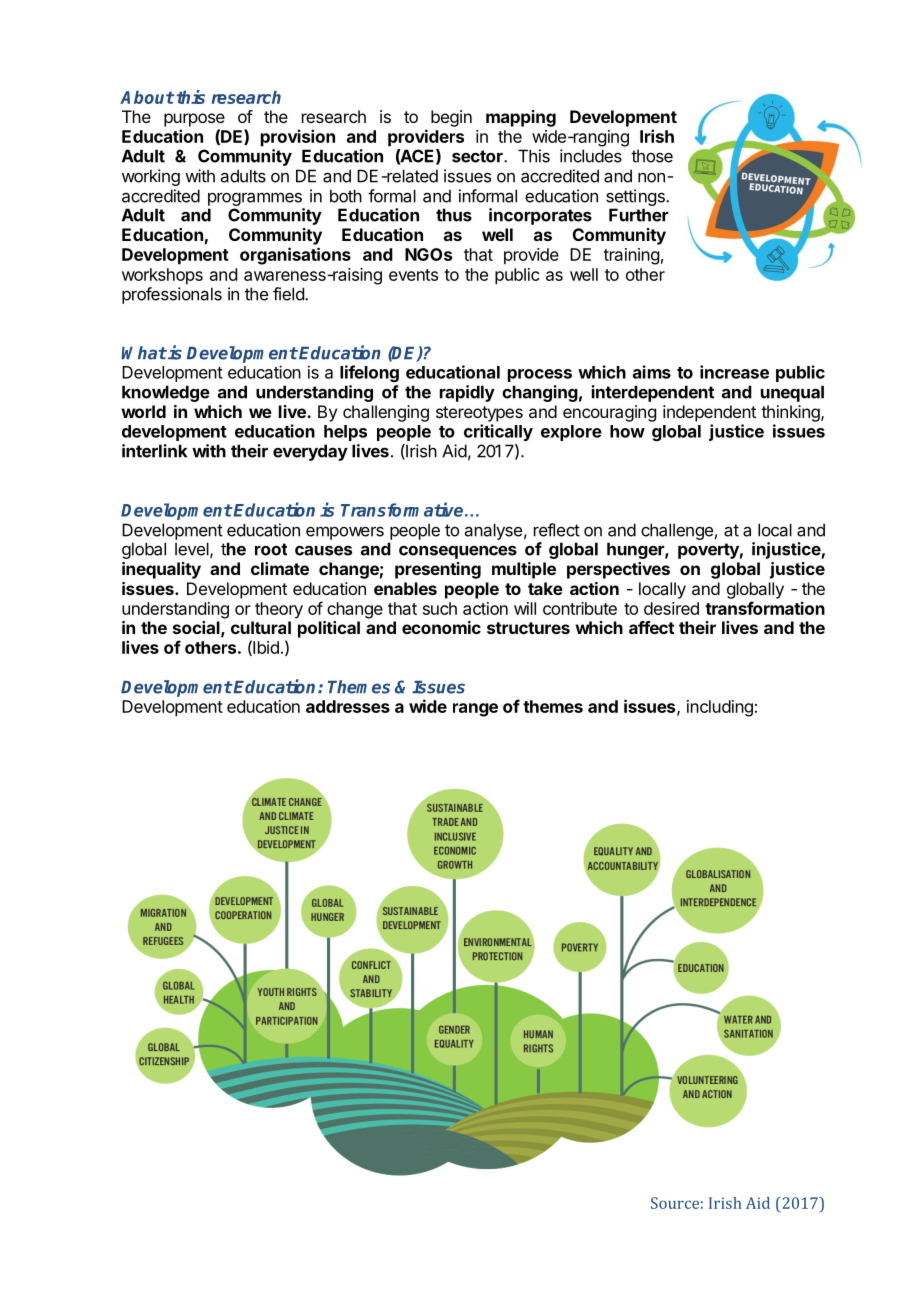 Image resolution: width=924 pixels, height=1308 pixels. I want to click on events, so click(413, 275).
